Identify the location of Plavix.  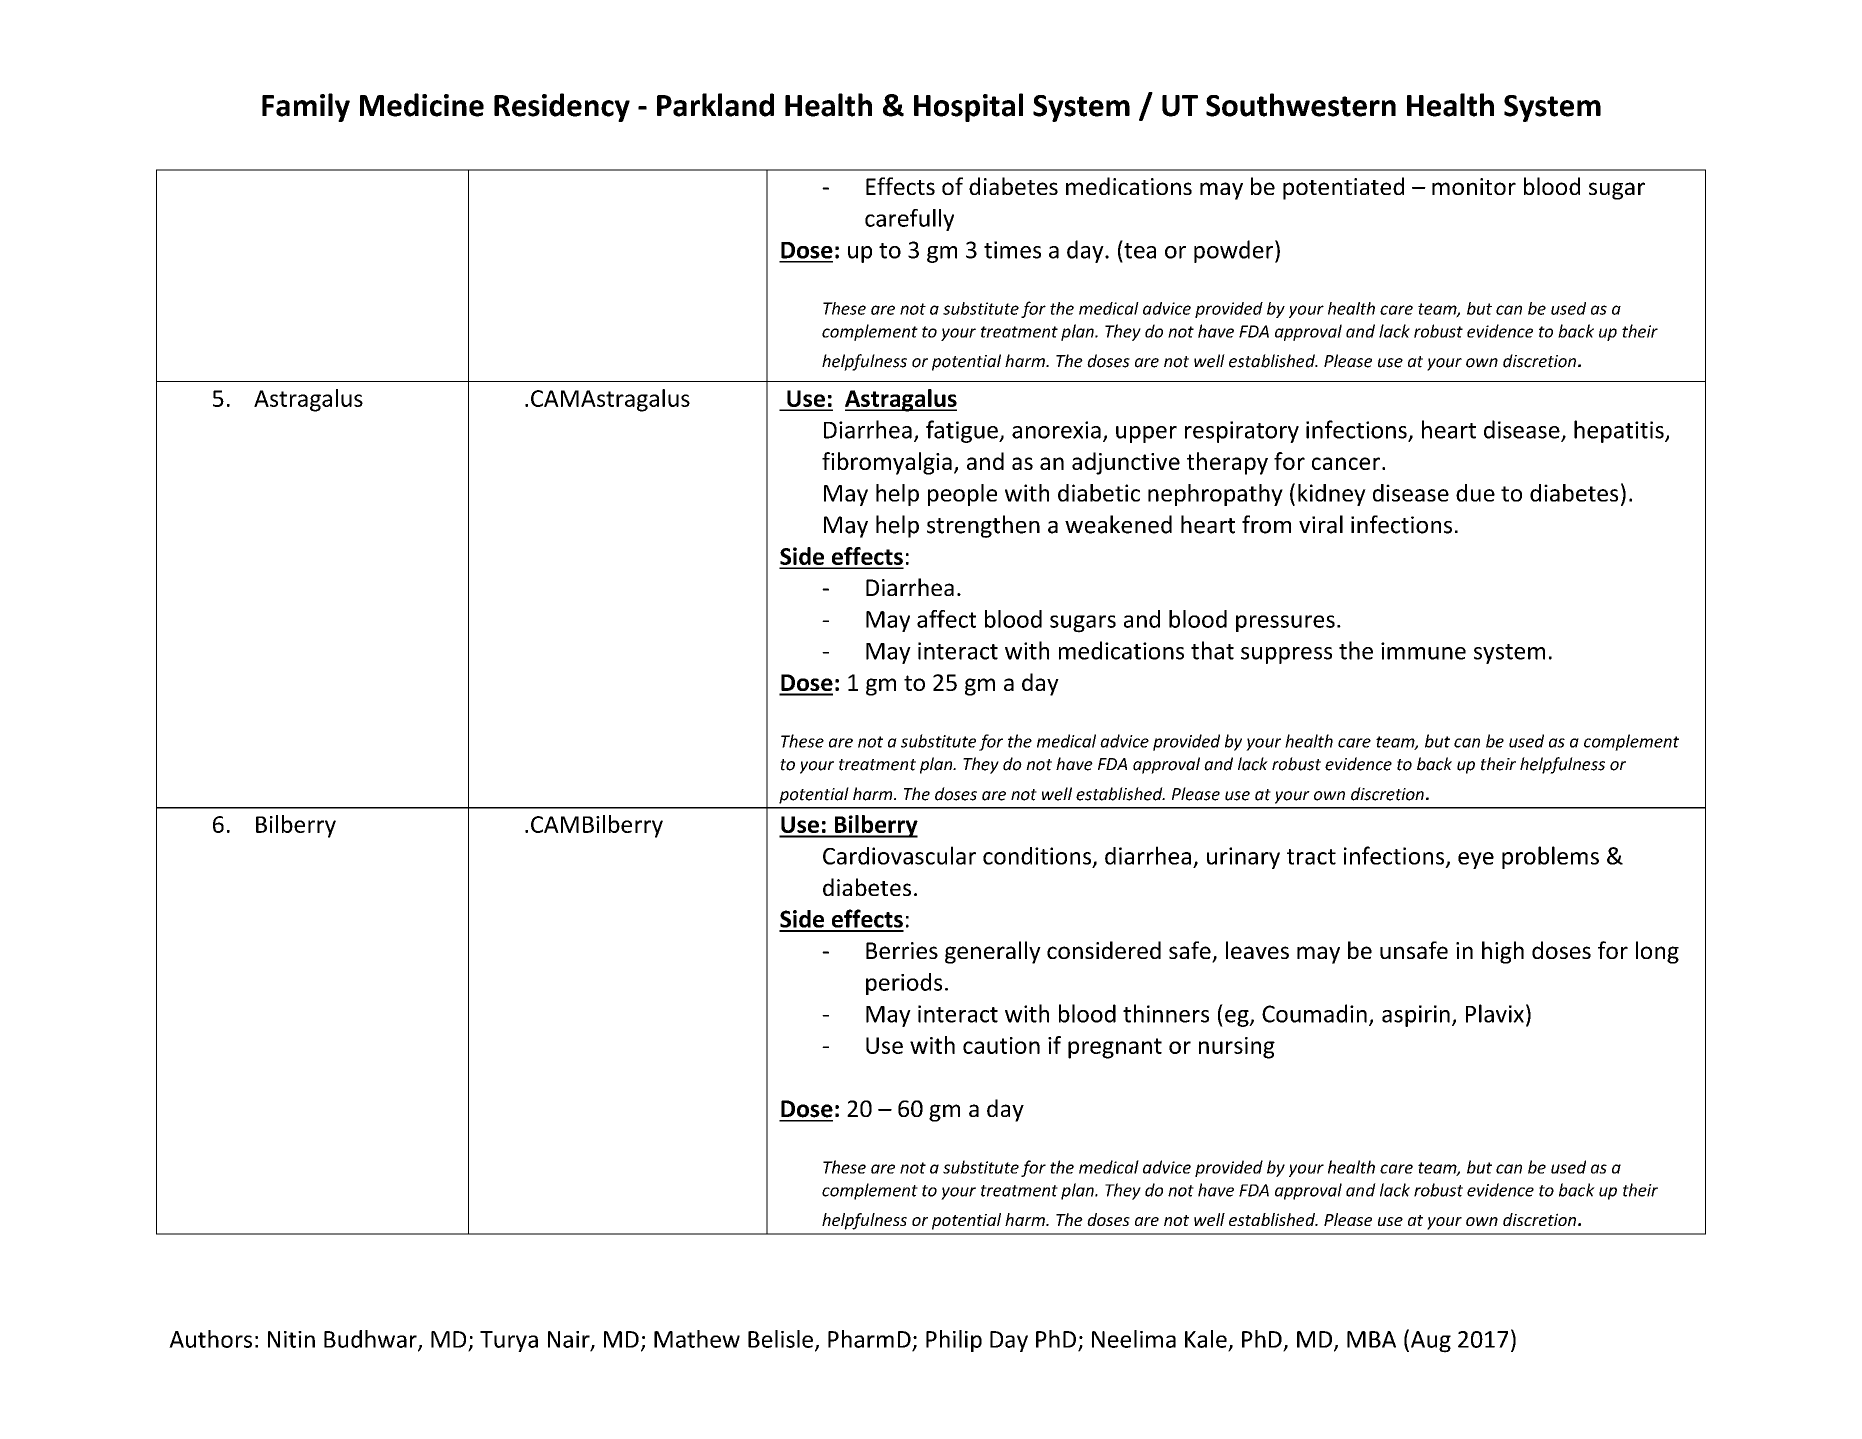
(1495, 1013).
